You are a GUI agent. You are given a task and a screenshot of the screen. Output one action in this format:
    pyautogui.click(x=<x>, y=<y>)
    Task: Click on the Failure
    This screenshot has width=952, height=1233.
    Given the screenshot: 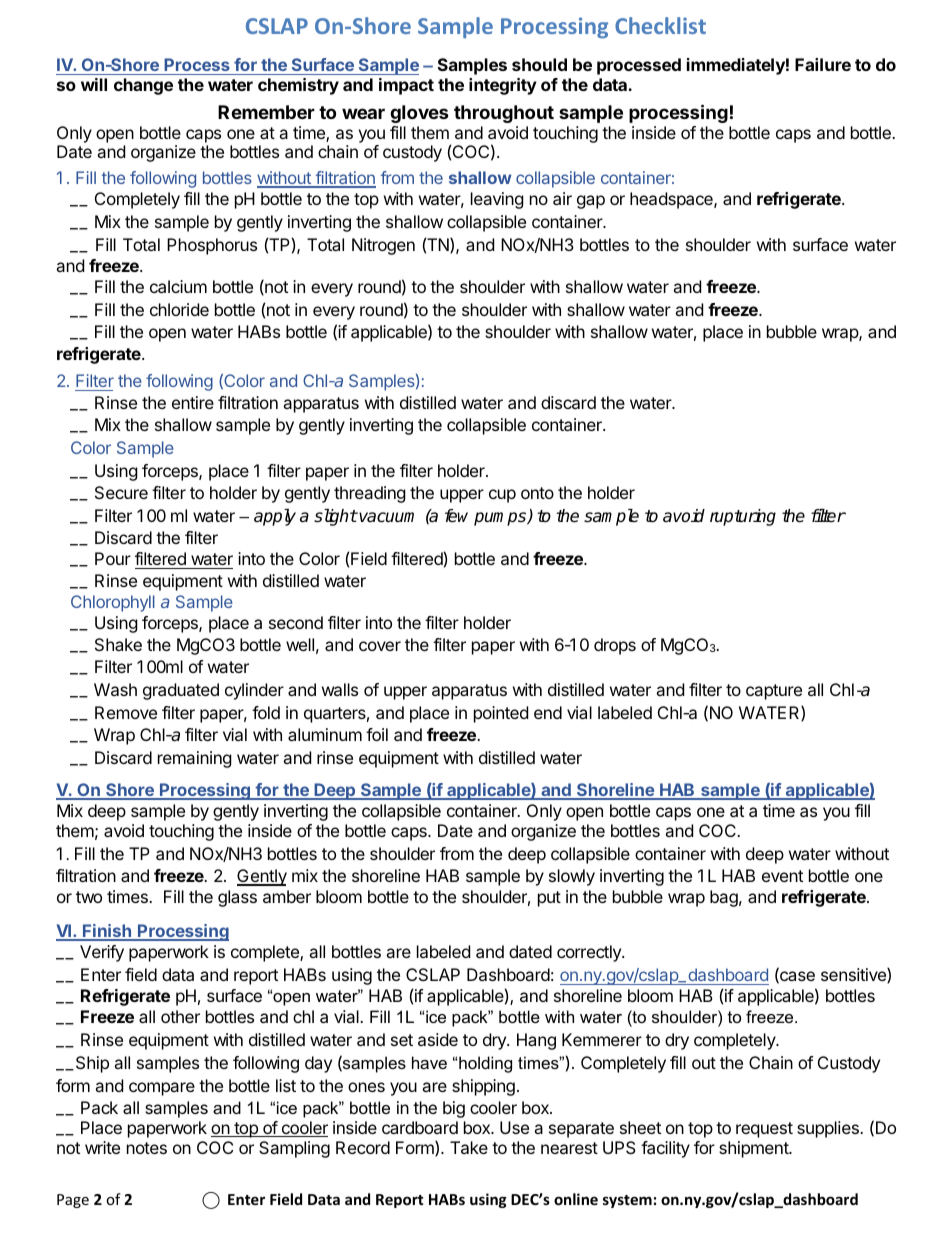 What is the action you would take?
    pyautogui.click(x=823, y=64)
